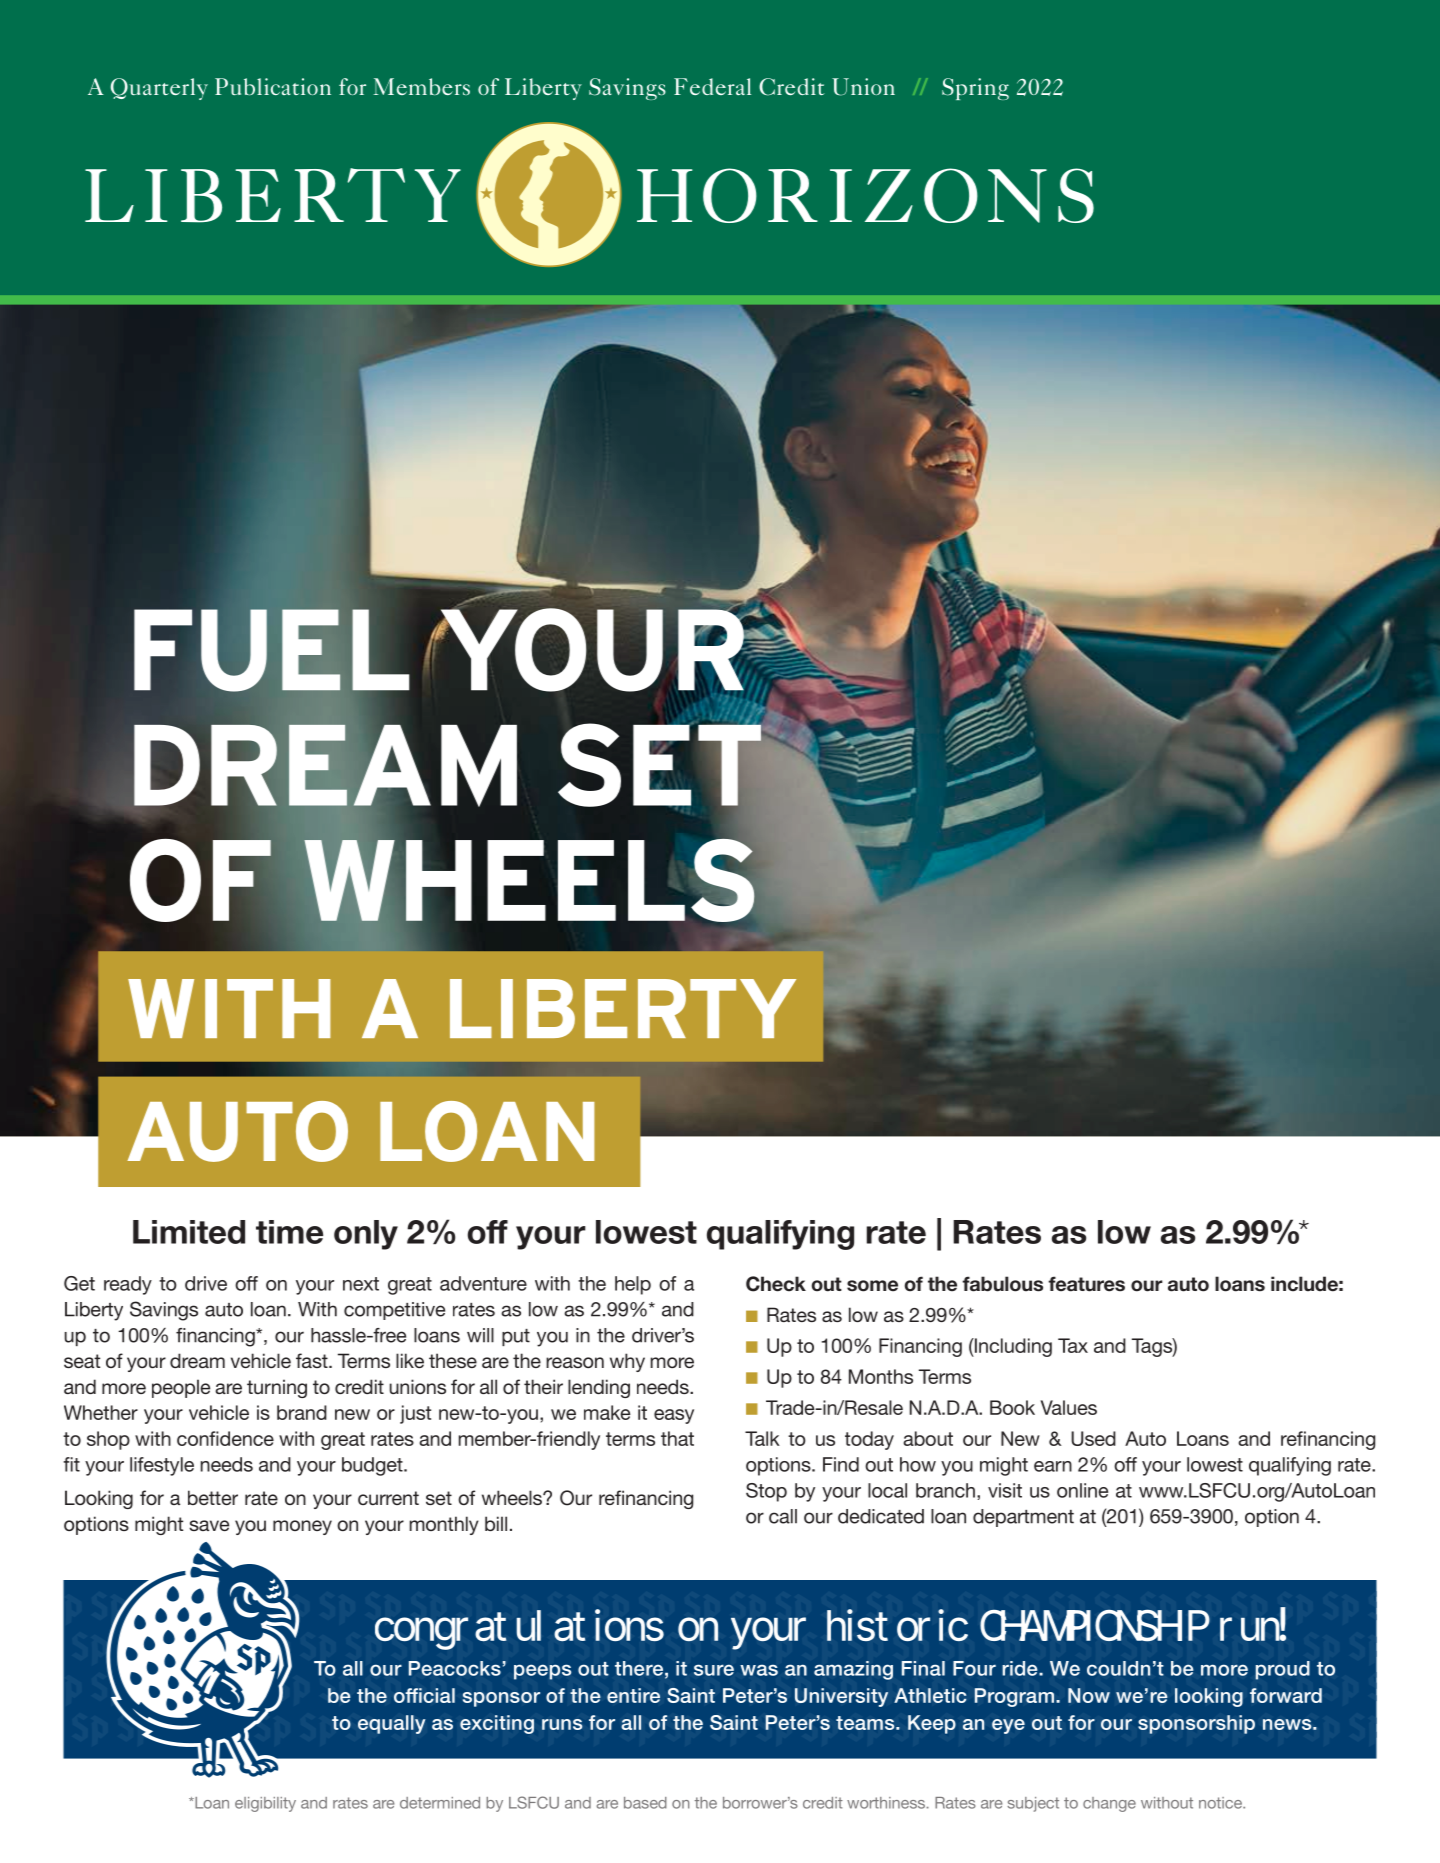 The image size is (1440, 1863). I want to click on Limited, so click(189, 1232).
